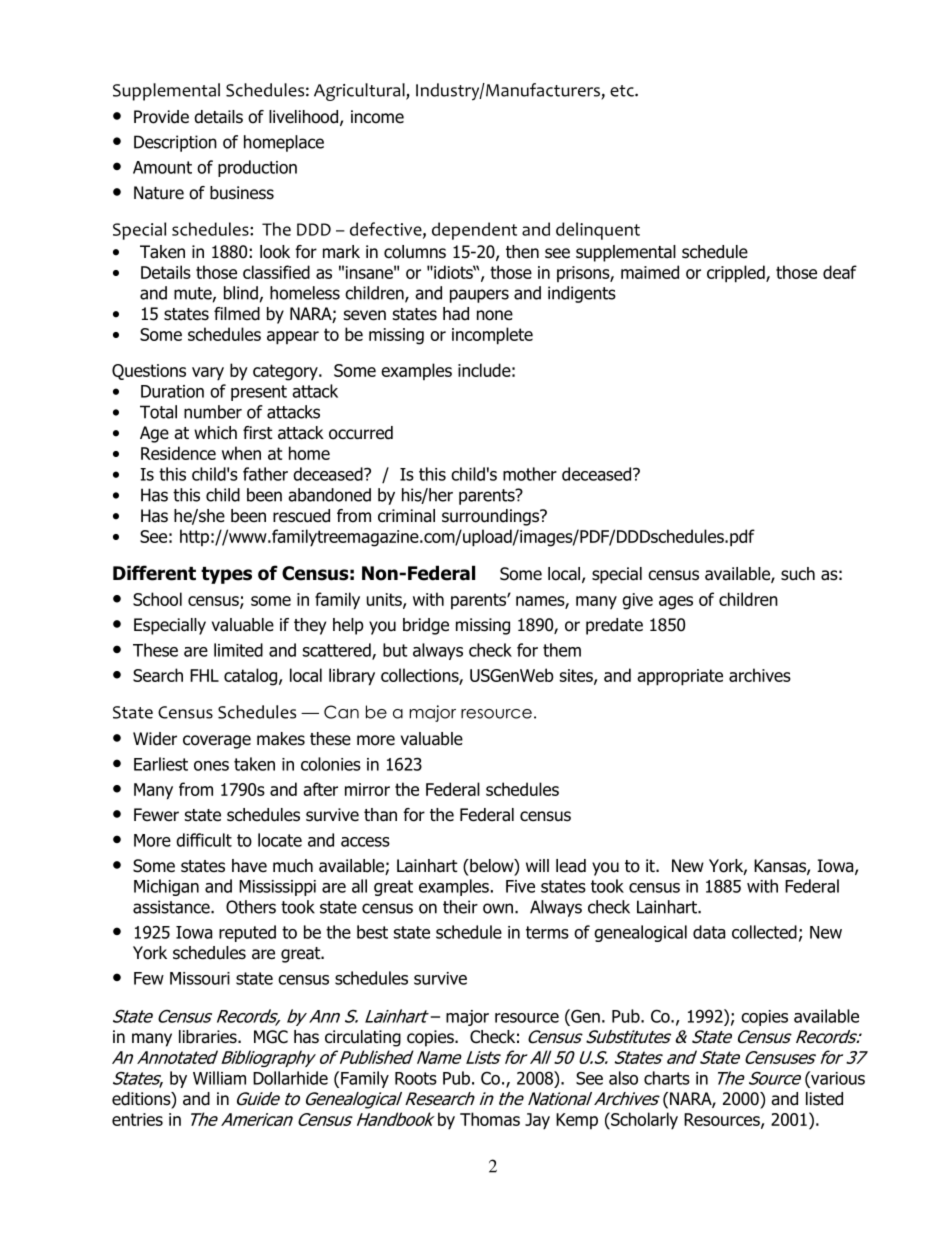 The height and width of the screenshot is (1233, 952). Describe the element at coordinates (226, 575) in the screenshot. I see `types` at that location.
